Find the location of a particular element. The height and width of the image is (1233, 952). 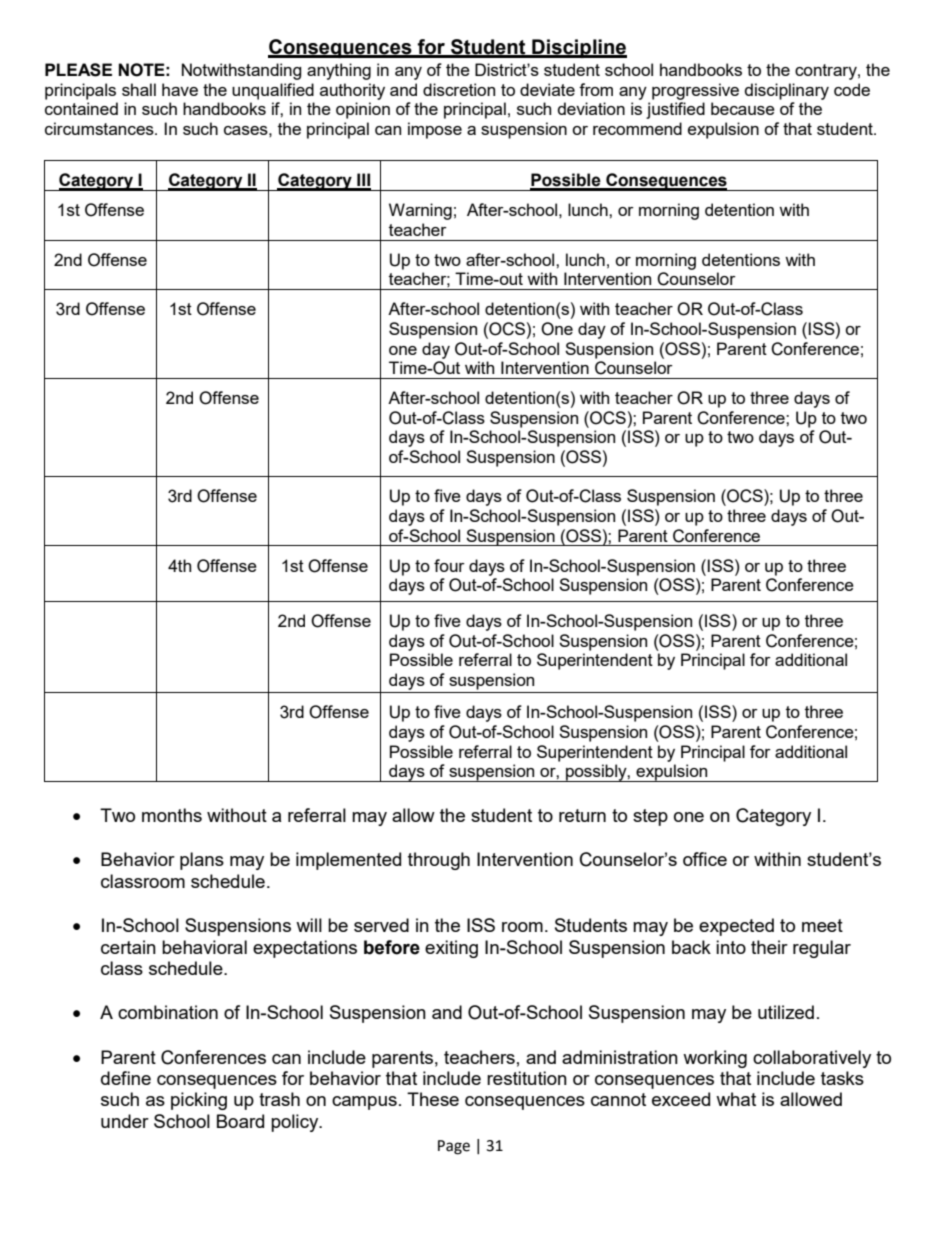

step is located at coordinates (650, 817).
